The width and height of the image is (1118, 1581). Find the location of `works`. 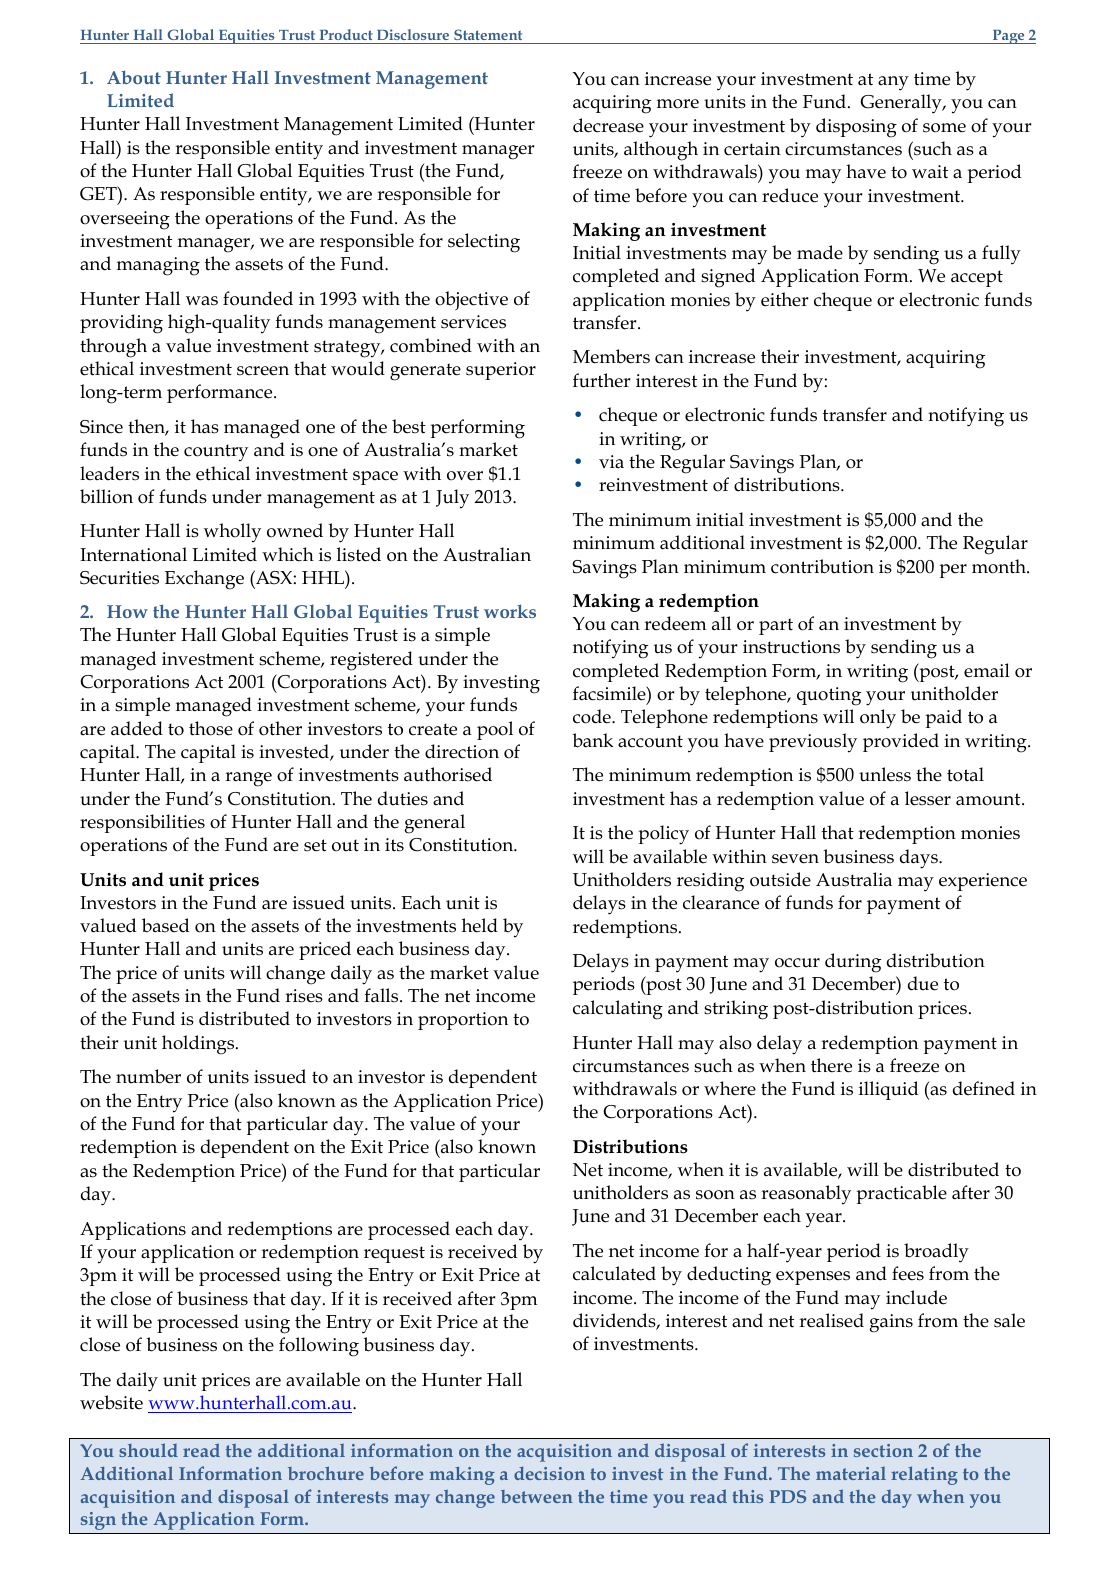

works is located at coordinates (510, 611).
